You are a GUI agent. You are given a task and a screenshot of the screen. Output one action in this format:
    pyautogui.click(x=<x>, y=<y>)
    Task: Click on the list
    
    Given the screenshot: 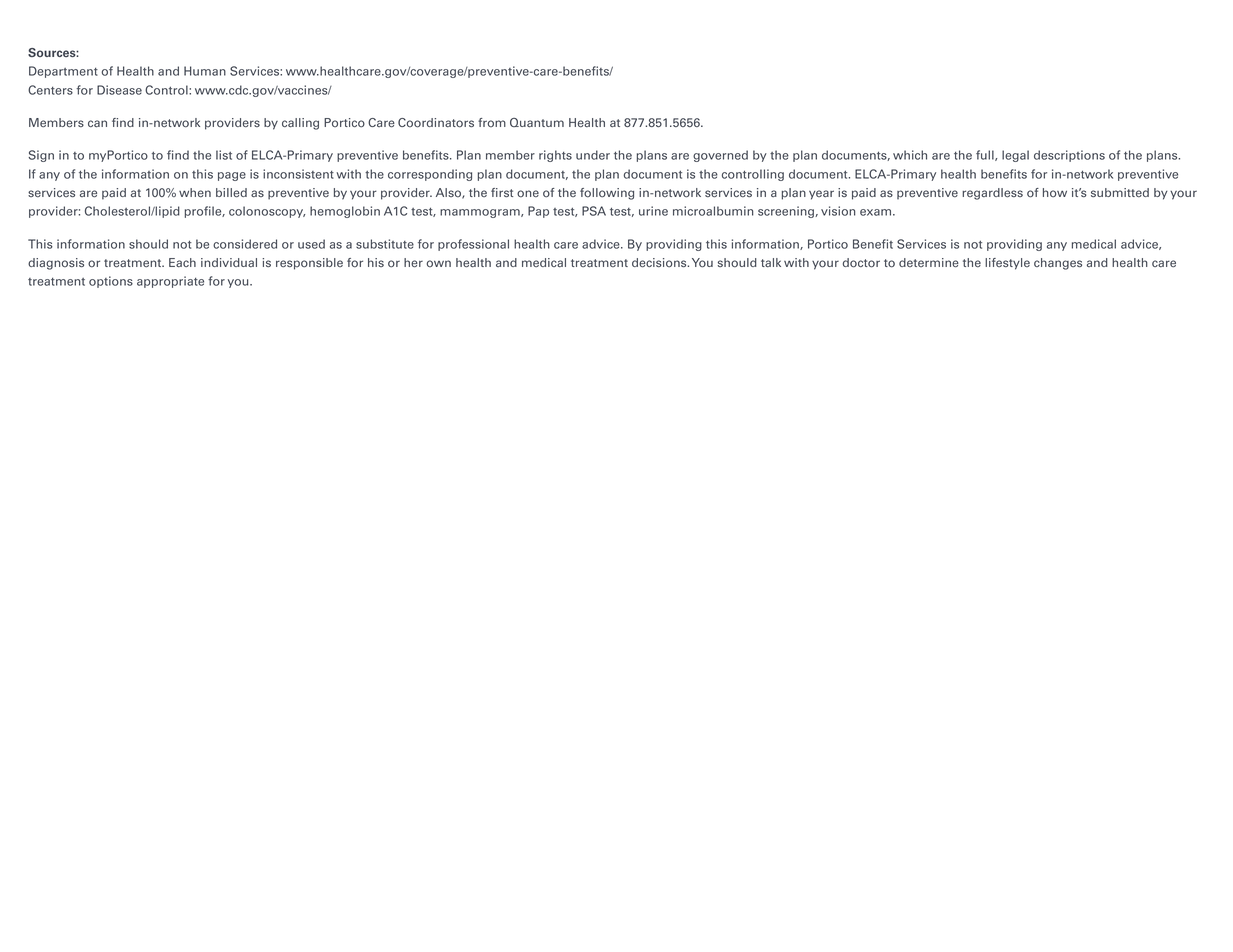 What is the action you would take?
    pyautogui.click(x=224, y=155)
